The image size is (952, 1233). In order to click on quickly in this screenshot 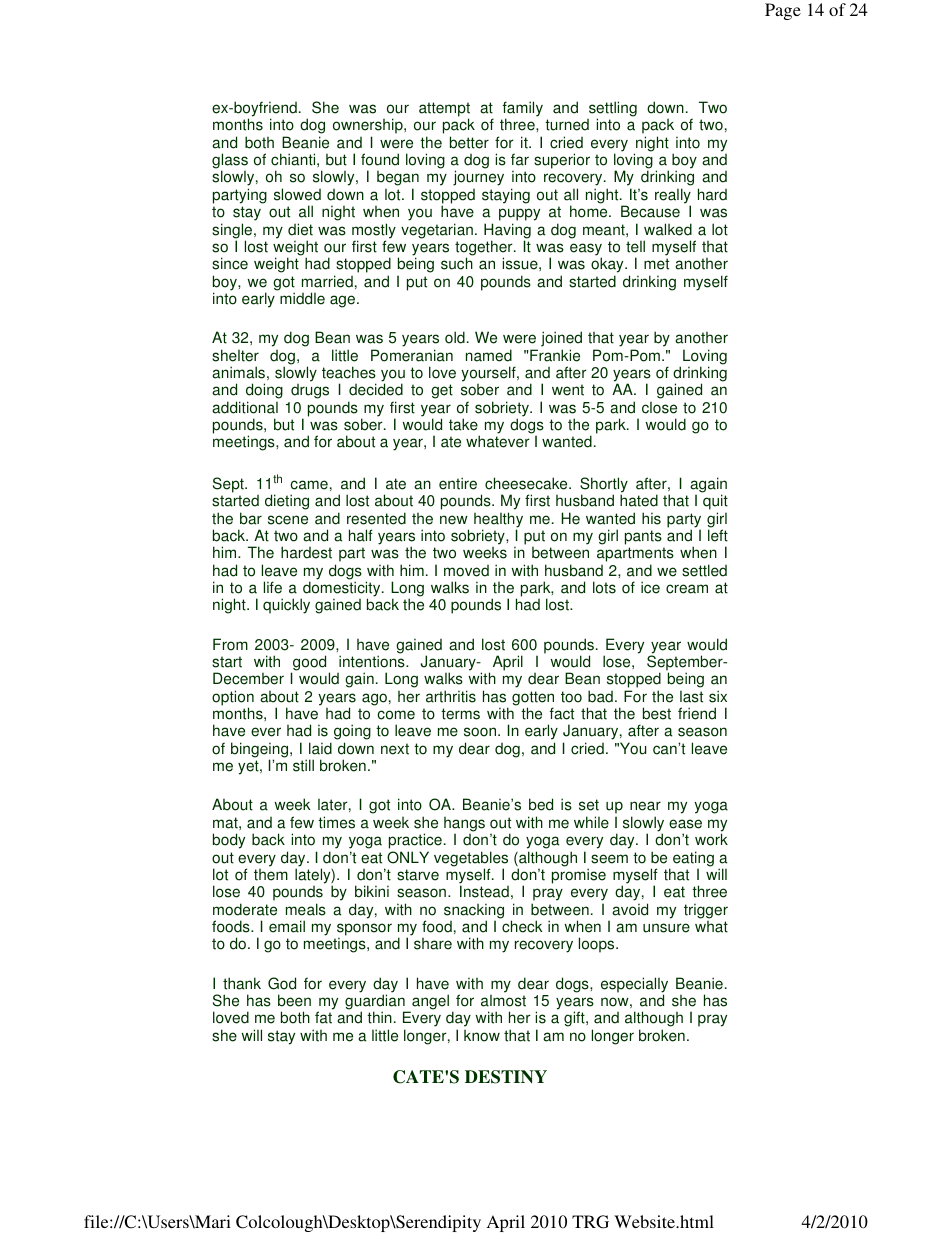, I will do `click(286, 606)`.
